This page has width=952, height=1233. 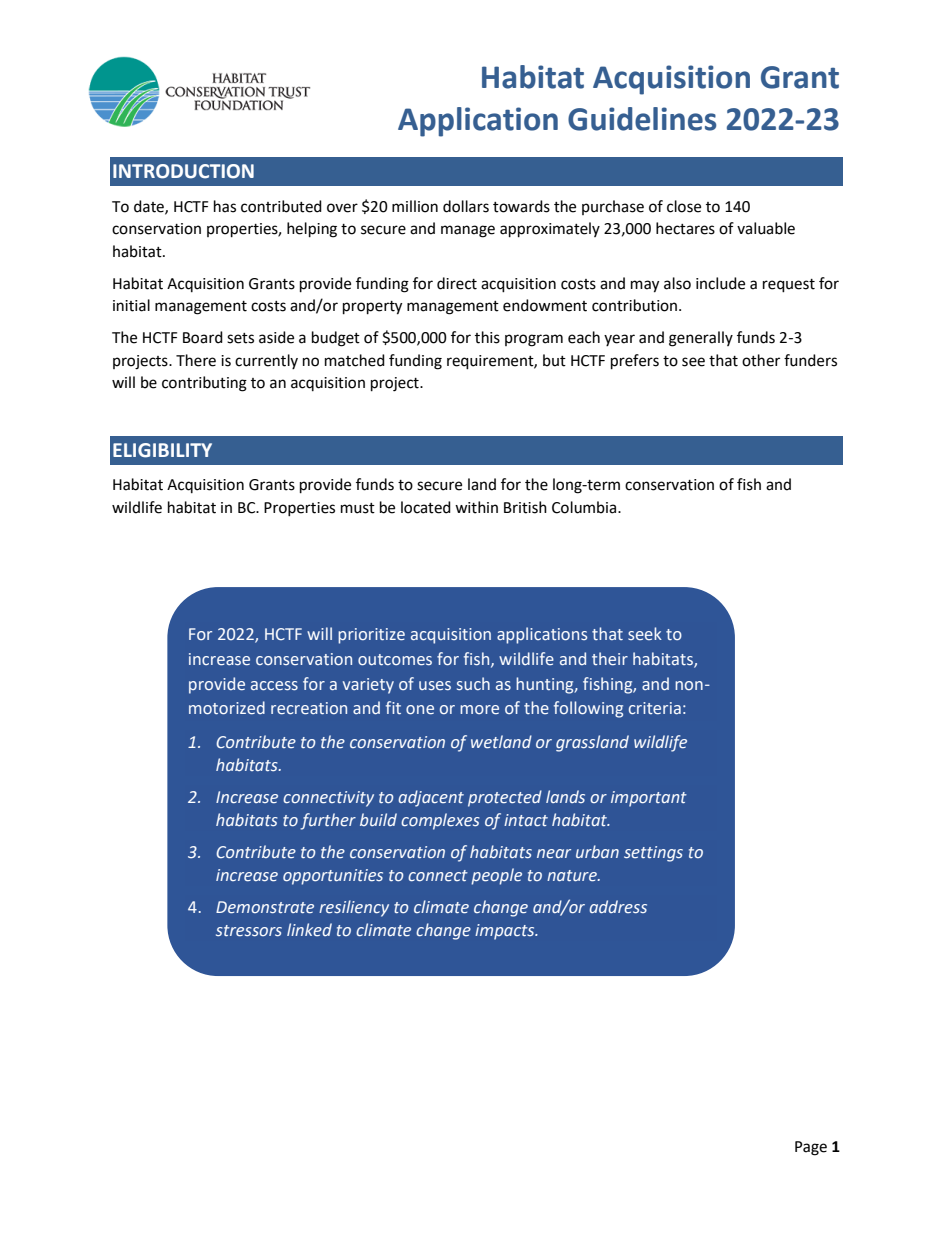 What do you see at coordinates (761, 360) in the page?
I see `other` at bounding box center [761, 360].
